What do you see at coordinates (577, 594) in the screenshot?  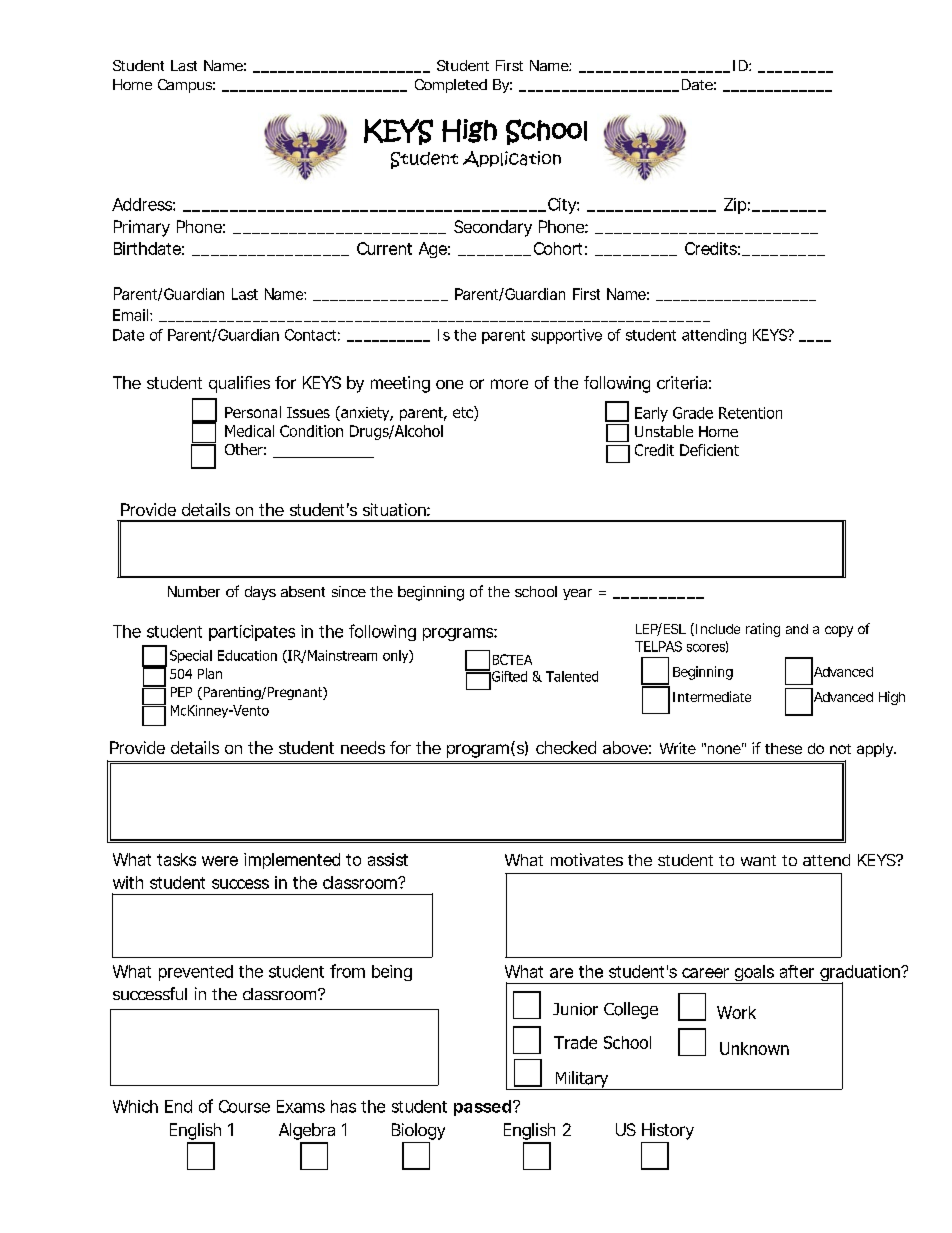 I see `year` at bounding box center [577, 594].
